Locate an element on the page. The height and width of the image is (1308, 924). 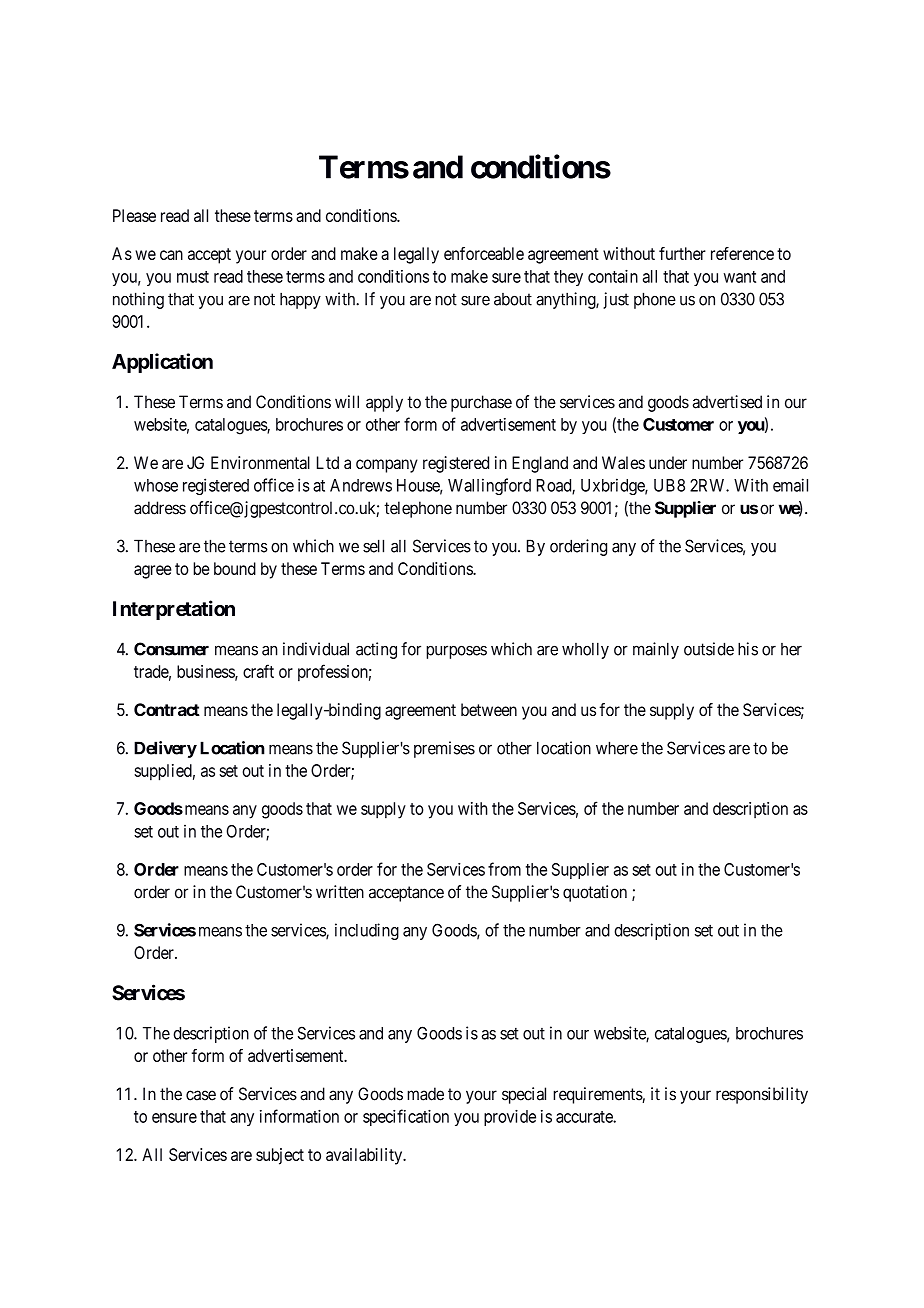
advertised is located at coordinates (727, 402).
